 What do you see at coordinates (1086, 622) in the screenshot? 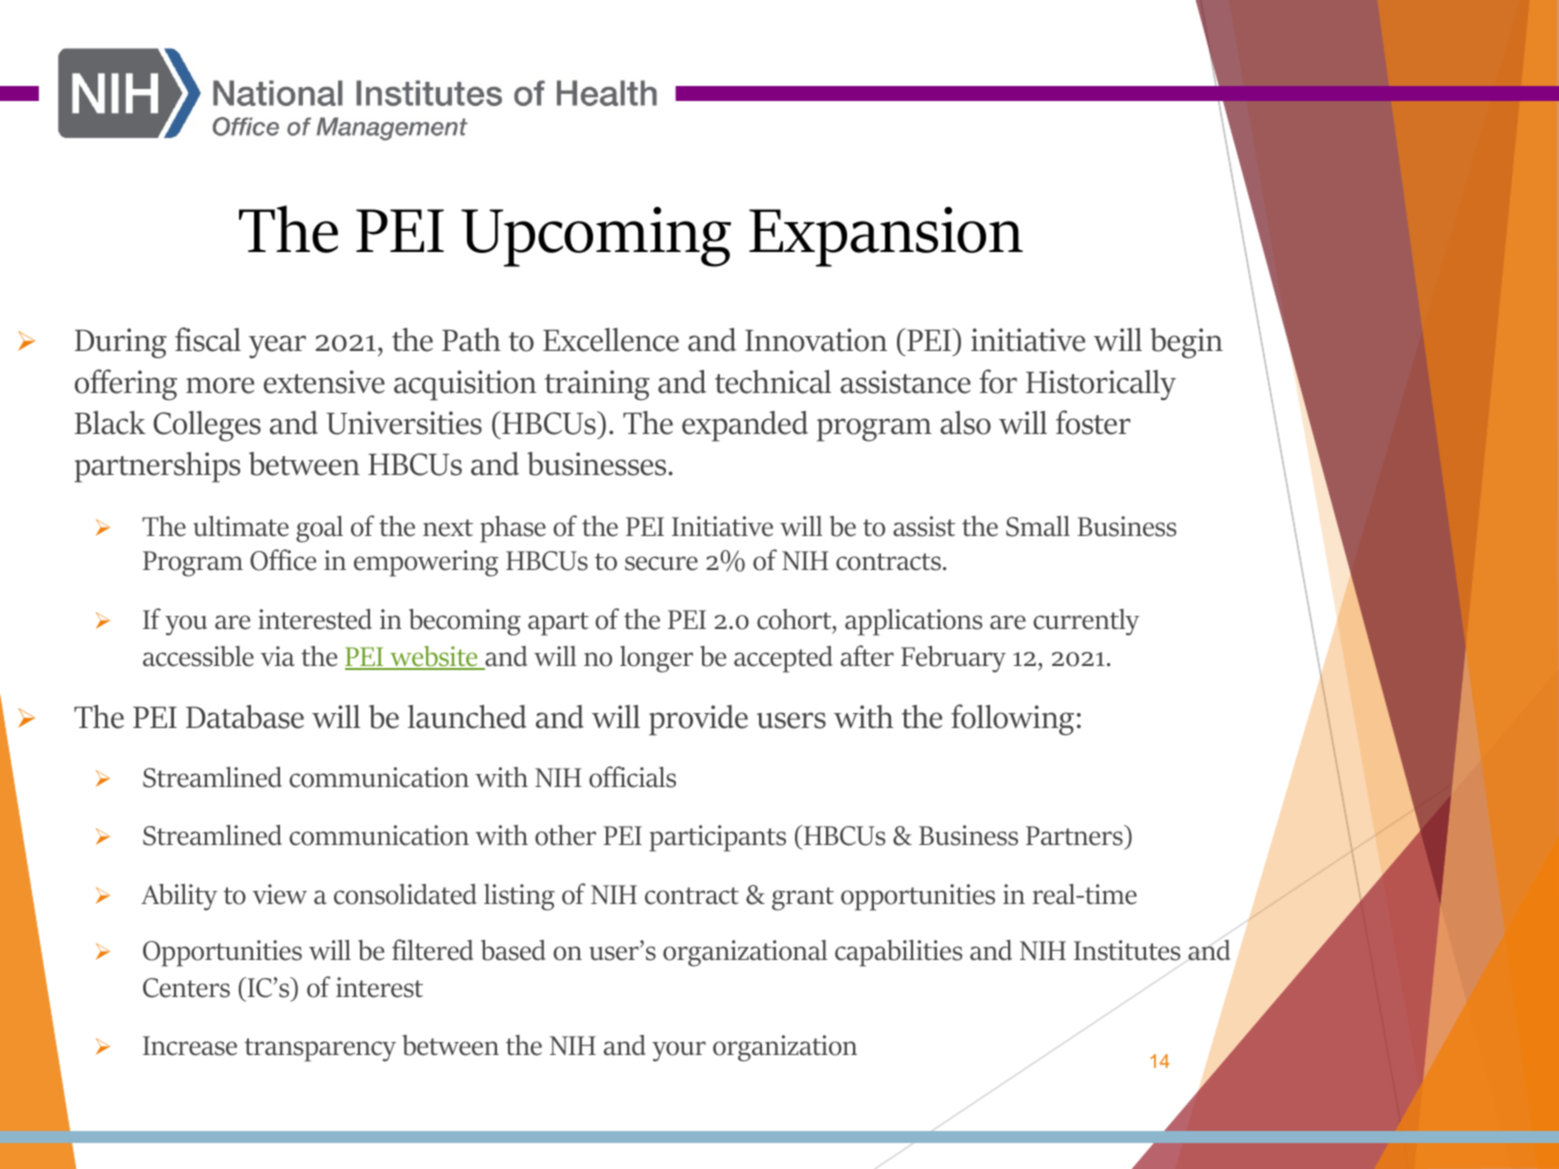
I see `currently` at bounding box center [1086, 622].
